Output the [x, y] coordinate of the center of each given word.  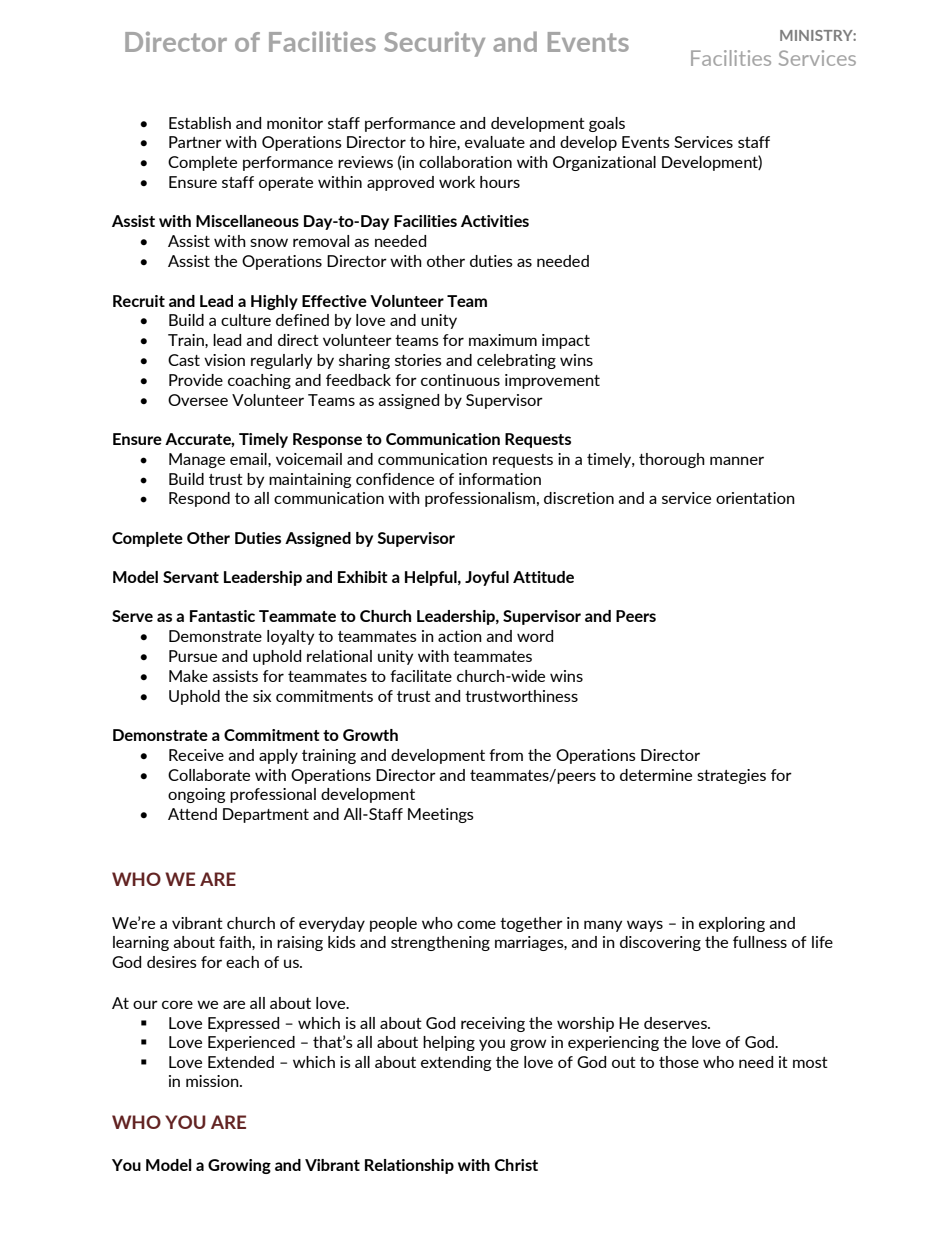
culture [246, 320]
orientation [755, 498]
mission [213, 1081]
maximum [503, 340]
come [476, 924]
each [242, 962]
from [506, 755]
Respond [199, 499]
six [262, 696]
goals [607, 124]
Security [434, 44]
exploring [732, 924]
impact [566, 341]
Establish [200, 123]
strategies [731, 776]
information [500, 479]
